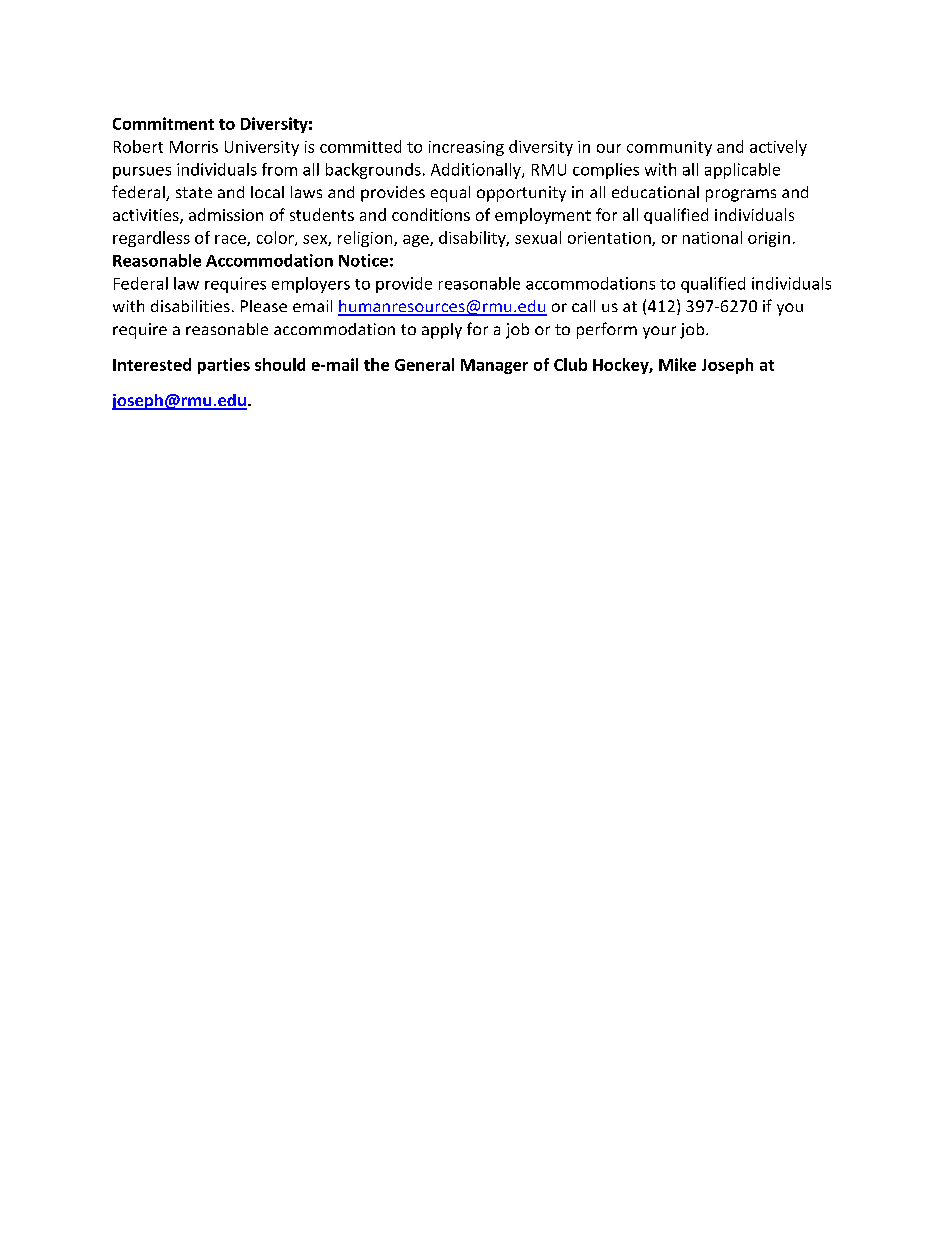 The width and height of the document is (952, 1233). Describe the element at coordinates (466, 148) in the document. I see `increasing` at that location.
